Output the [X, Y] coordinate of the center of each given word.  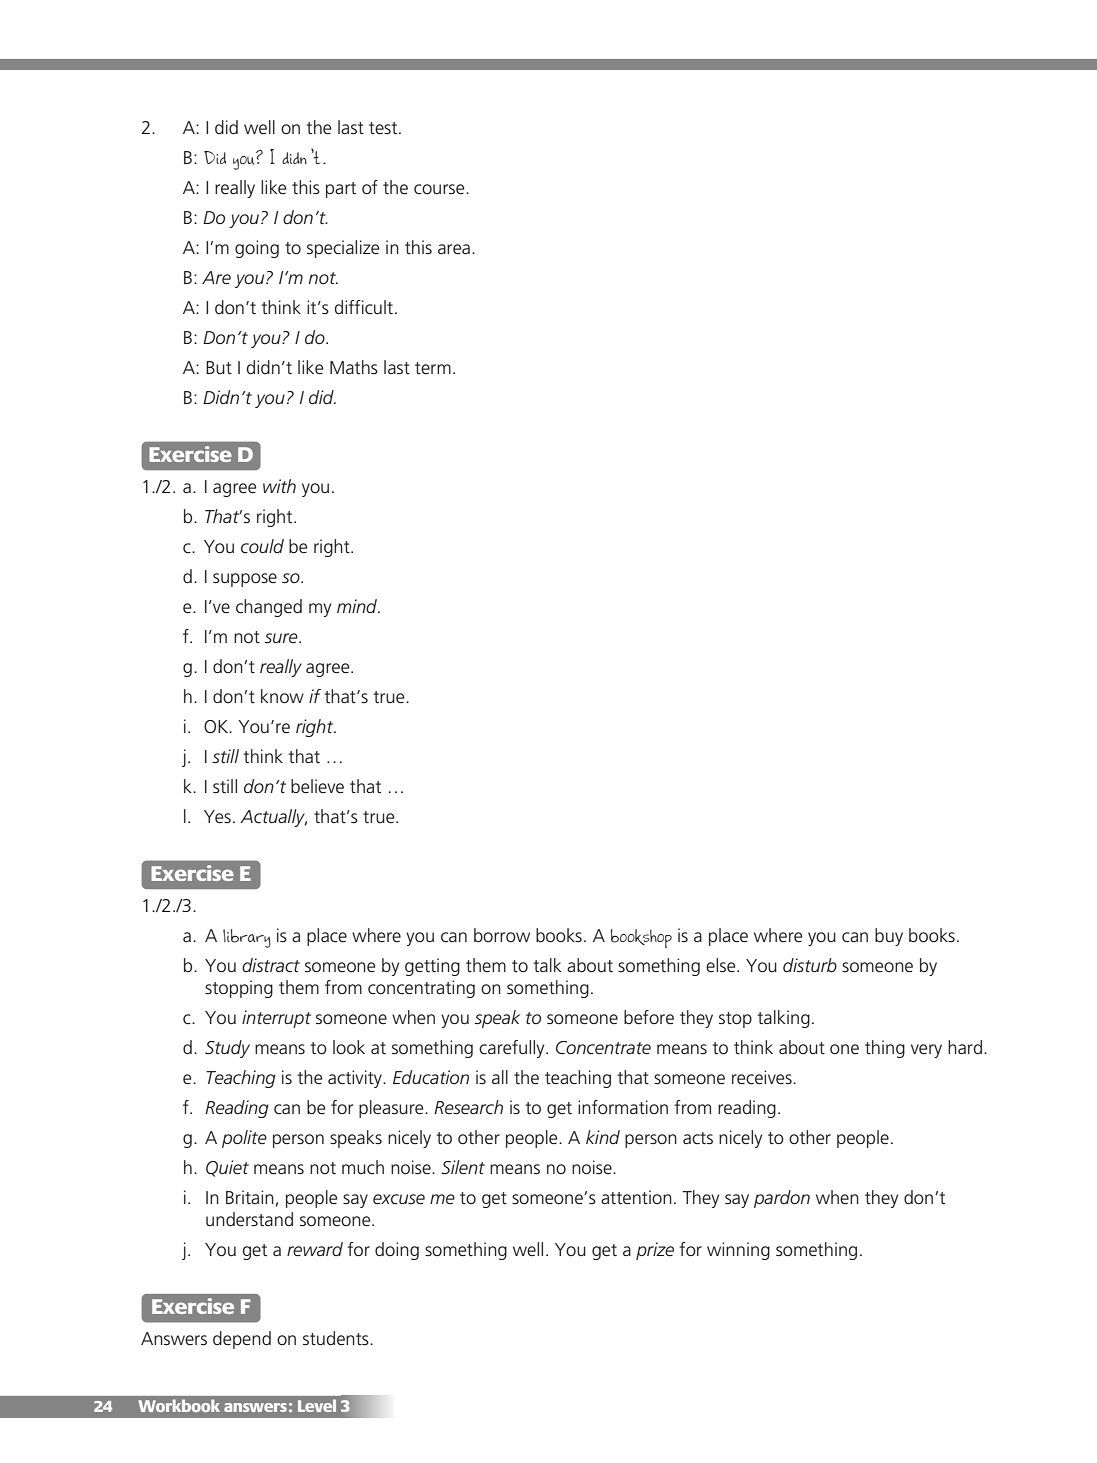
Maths [354, 367]
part [341, 190]
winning [738, 1251]
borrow [502, 935]
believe [317, 786]
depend [242, 1340]
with [279, 486]
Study [227, 1049]
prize [655, 1251]
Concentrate [603, 1048]
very [926, 1051]
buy [889, 937]
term [433, 368]
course [440, 189]
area [454, 249]
